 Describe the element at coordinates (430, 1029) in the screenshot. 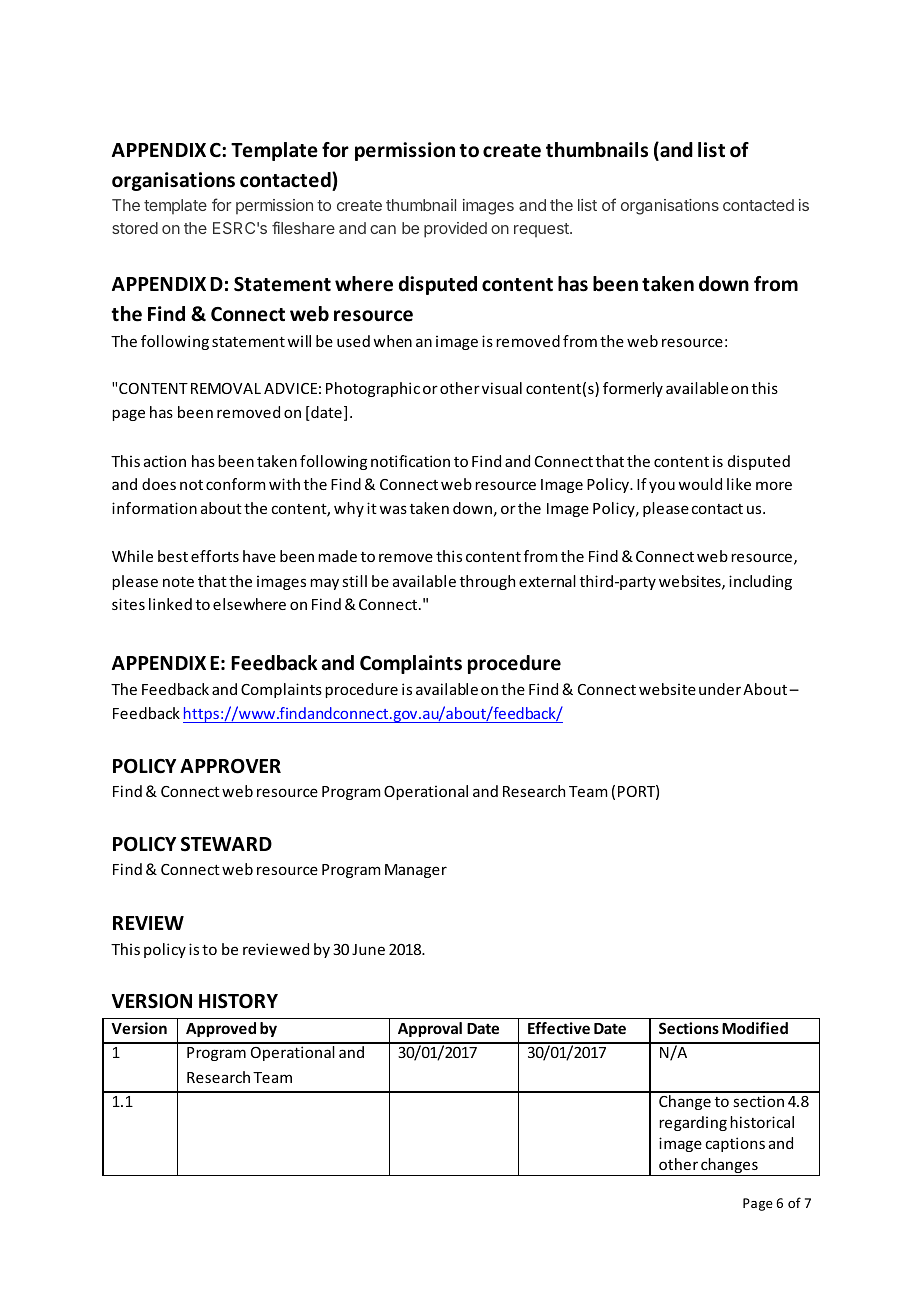

I see `Approval` at that location.
